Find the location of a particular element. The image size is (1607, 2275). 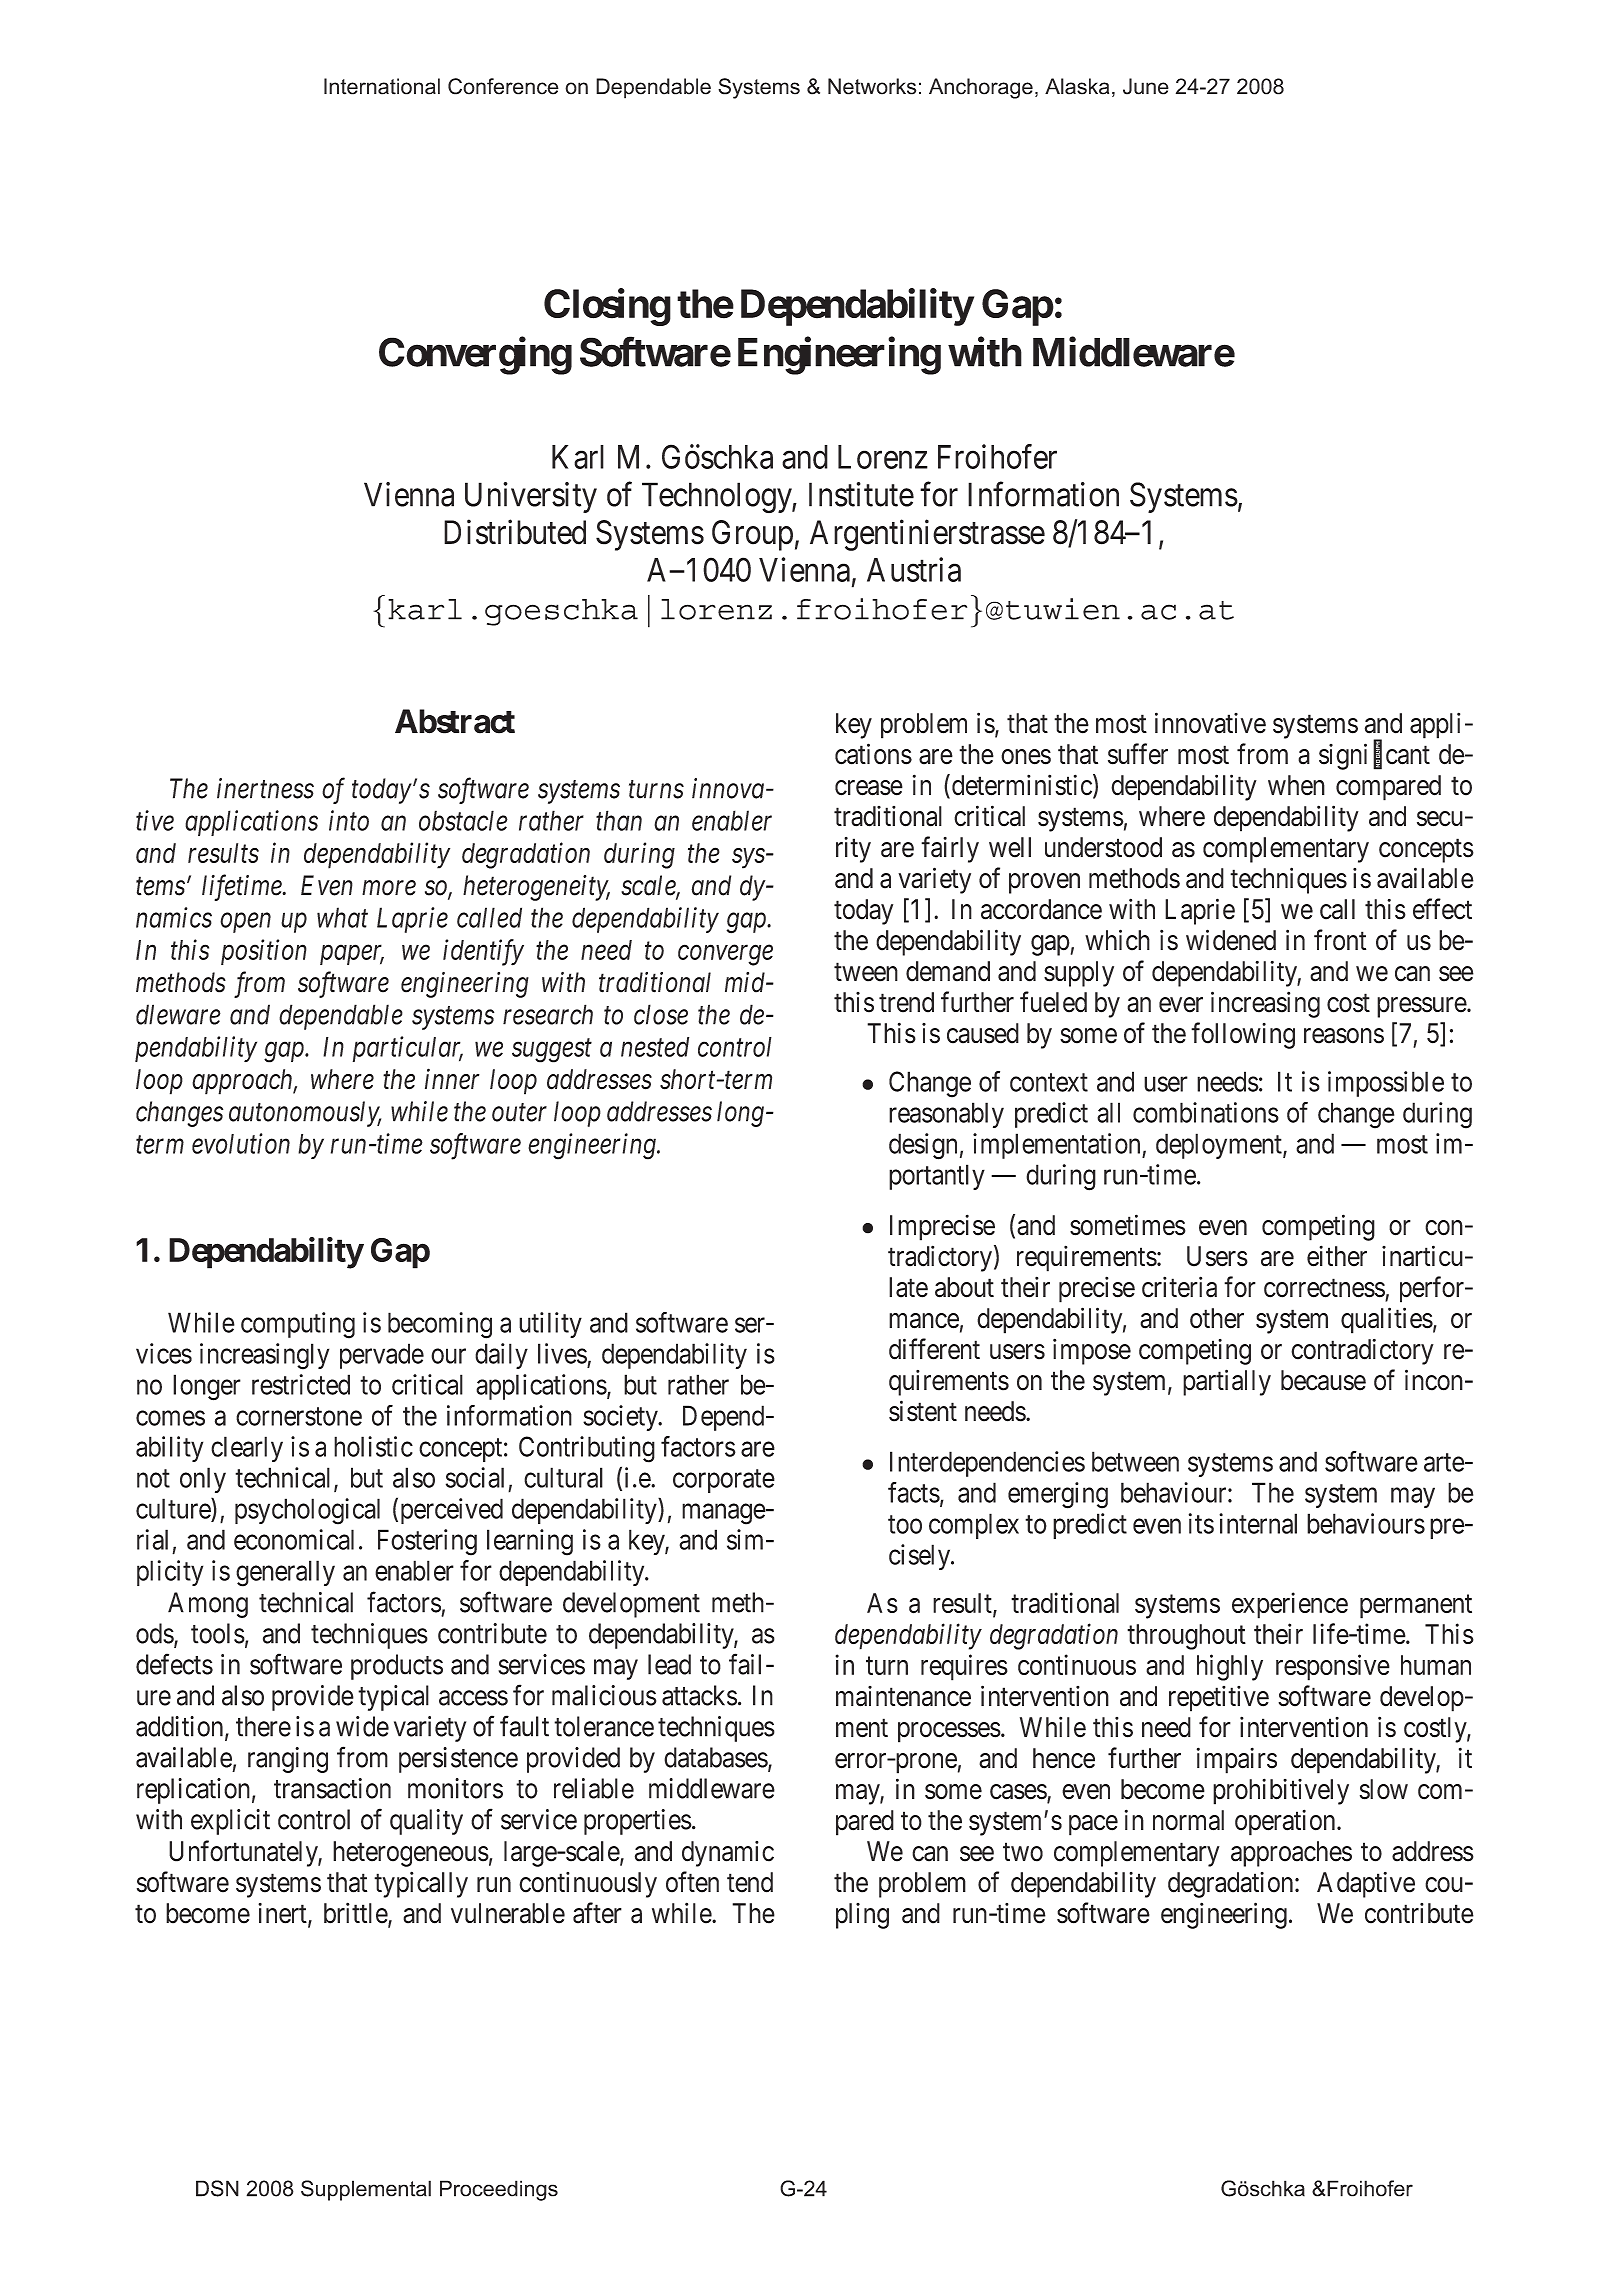

International is located at coordinates (382, 86).
